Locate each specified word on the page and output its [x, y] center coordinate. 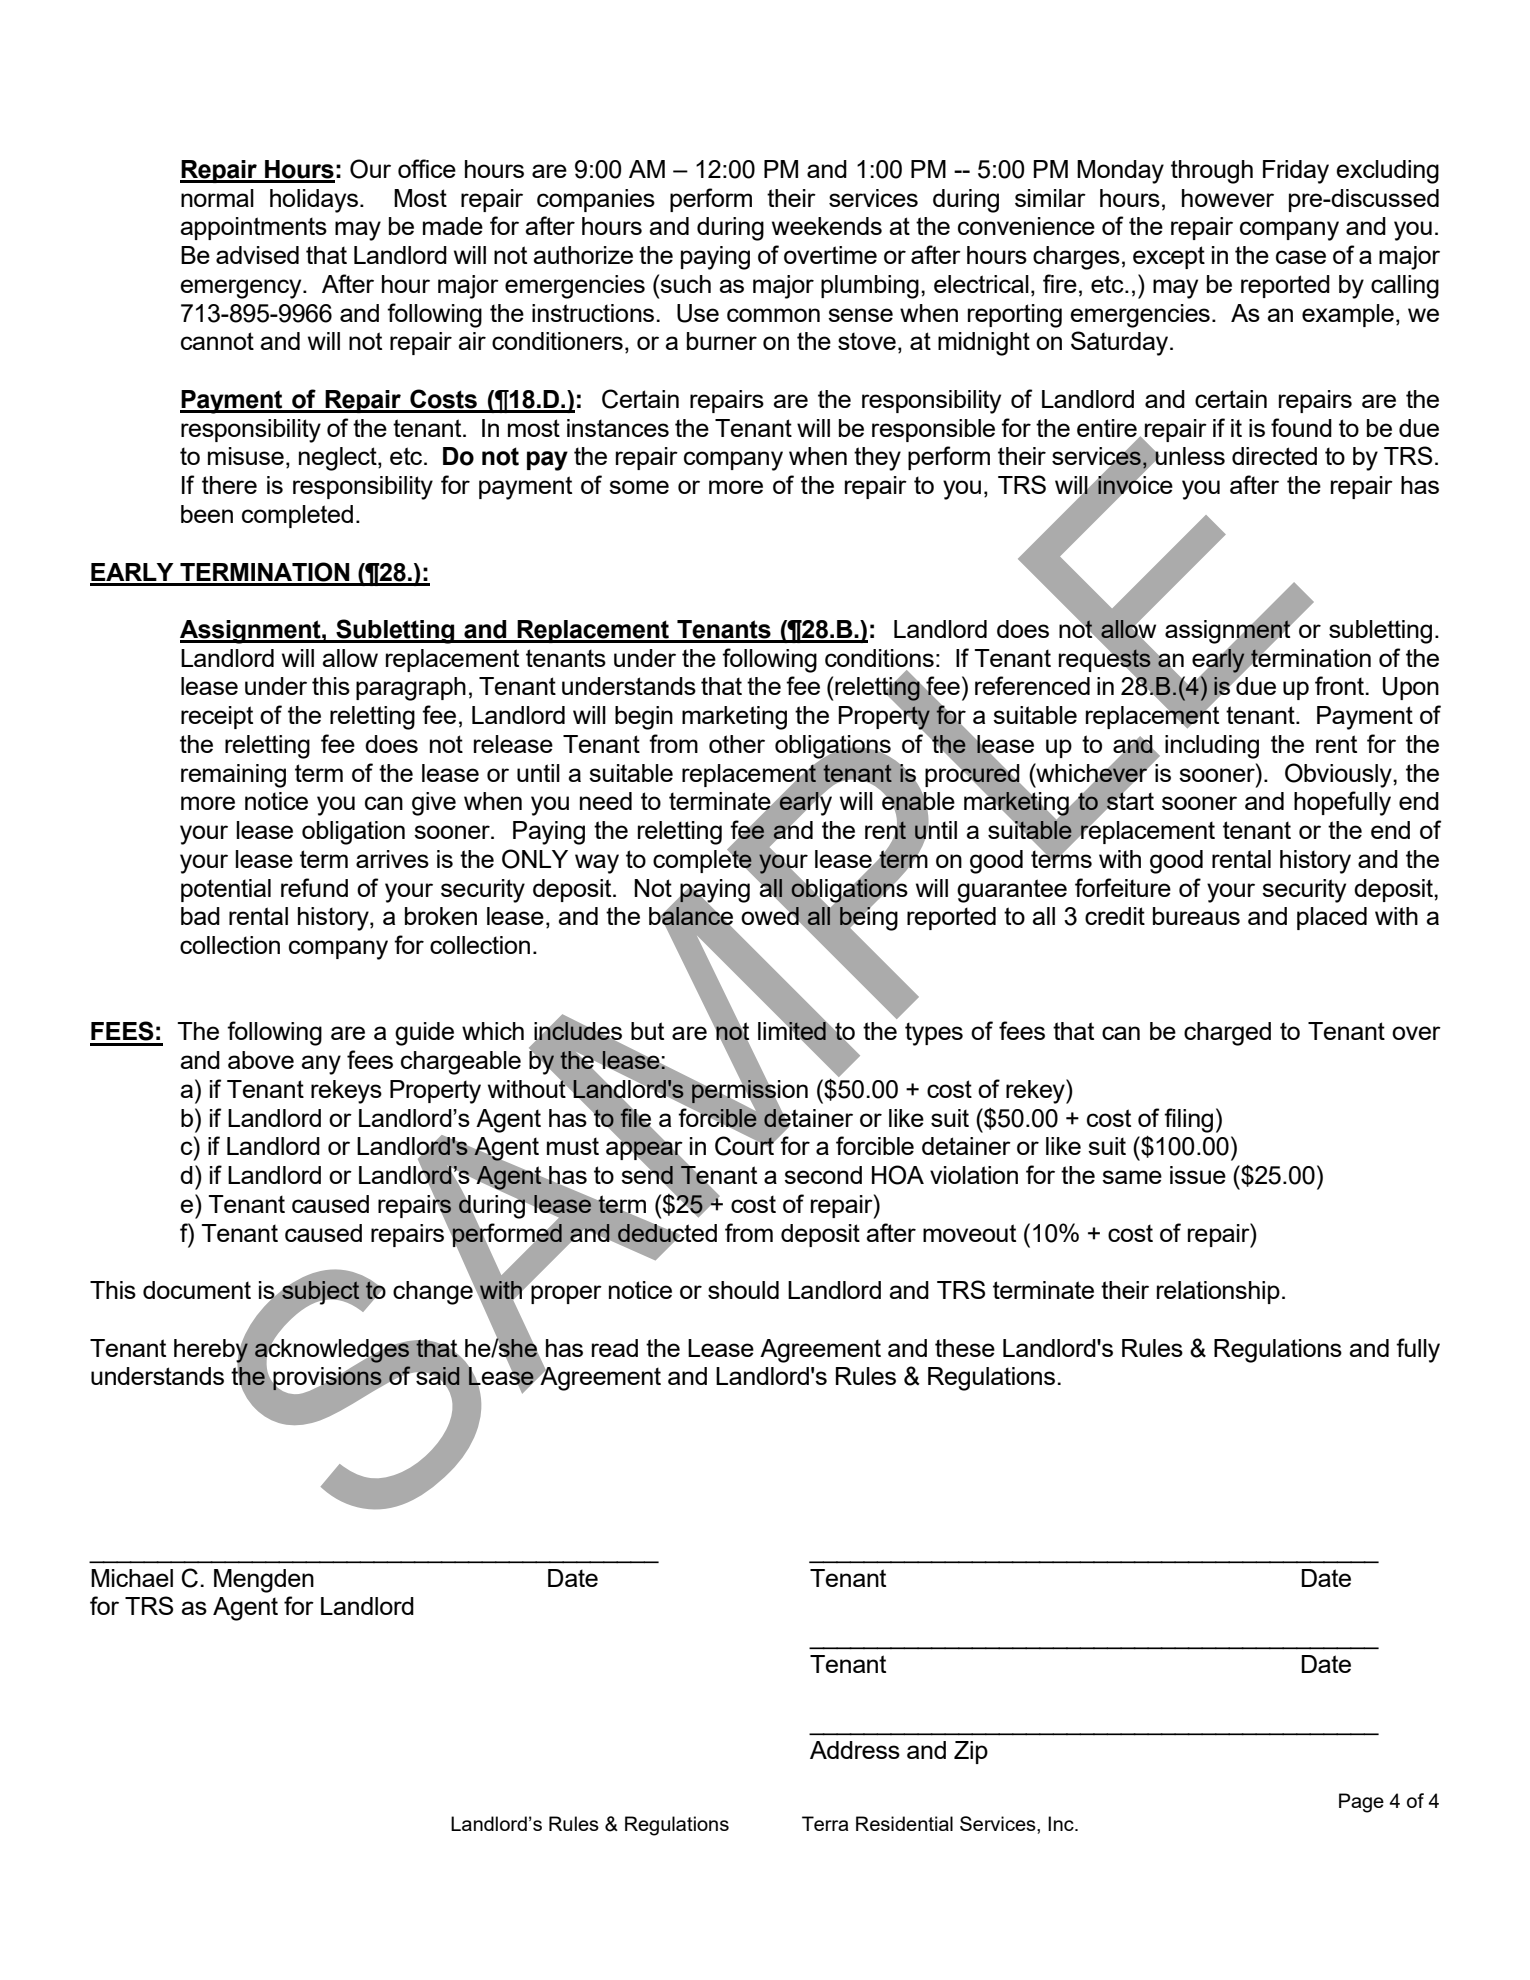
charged [1227, 1034]
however [1228, 198]
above [261, 1060]
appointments [253, 228]
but [647, 1031]
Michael [132, 1578]
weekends [827, 226]
